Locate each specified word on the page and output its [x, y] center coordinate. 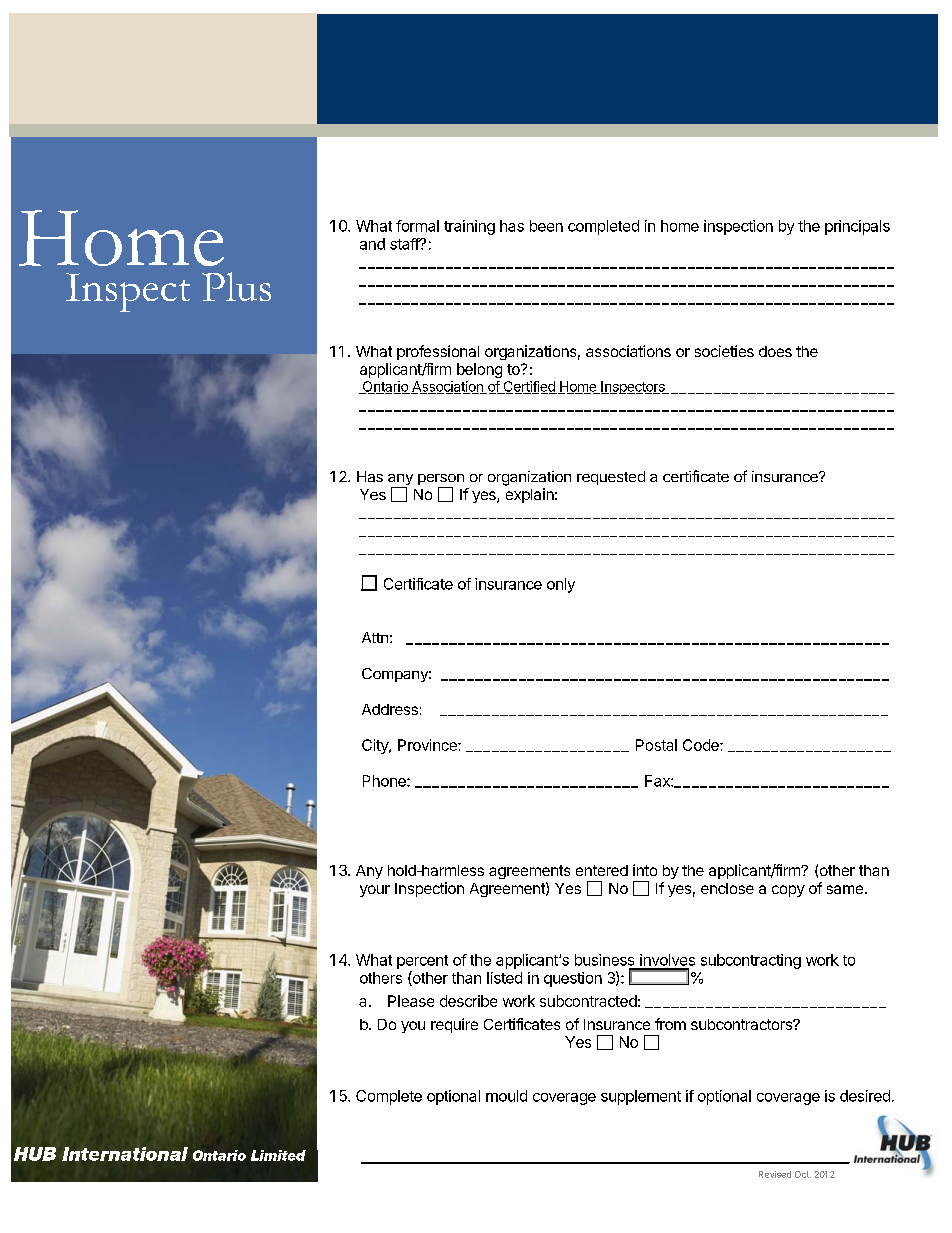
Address [390, 709]
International [125, 1154]
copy [788, 891]
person [441, 481]
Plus [236, 286]
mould [506, 1096]
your [375, 891]
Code [702, 745]
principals [857, 227]
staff [405, 244]
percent [422, 962]
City [376, 746]
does [775, 351]
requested [611, 478]
